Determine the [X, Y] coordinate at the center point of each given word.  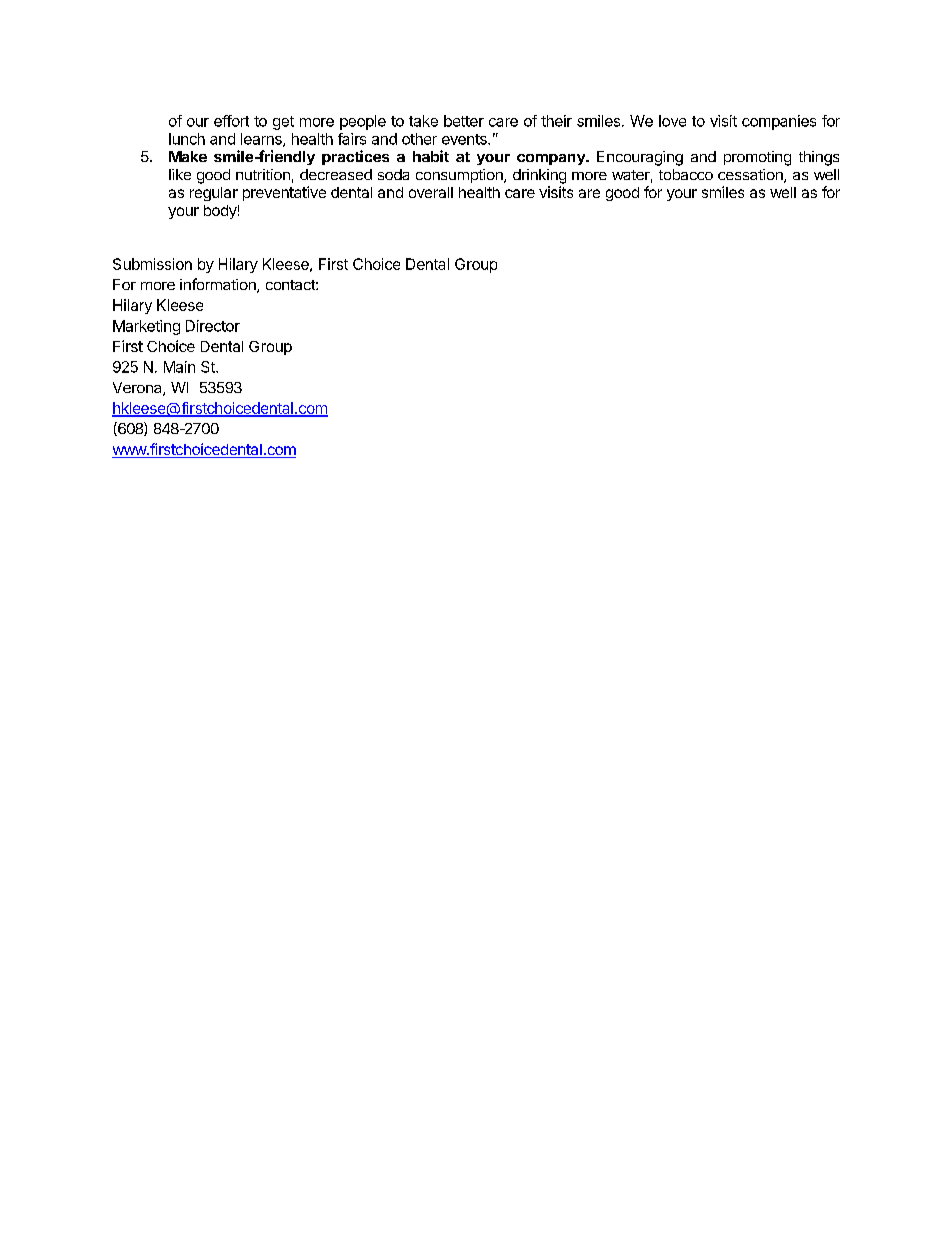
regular [214, 194]
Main [179, 367]
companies [779, 122]
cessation [751, 176]
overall [431, 192]
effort [231, 121]
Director [213, 326]
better [464, 121]
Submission [152, 264]
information [219, 285]
